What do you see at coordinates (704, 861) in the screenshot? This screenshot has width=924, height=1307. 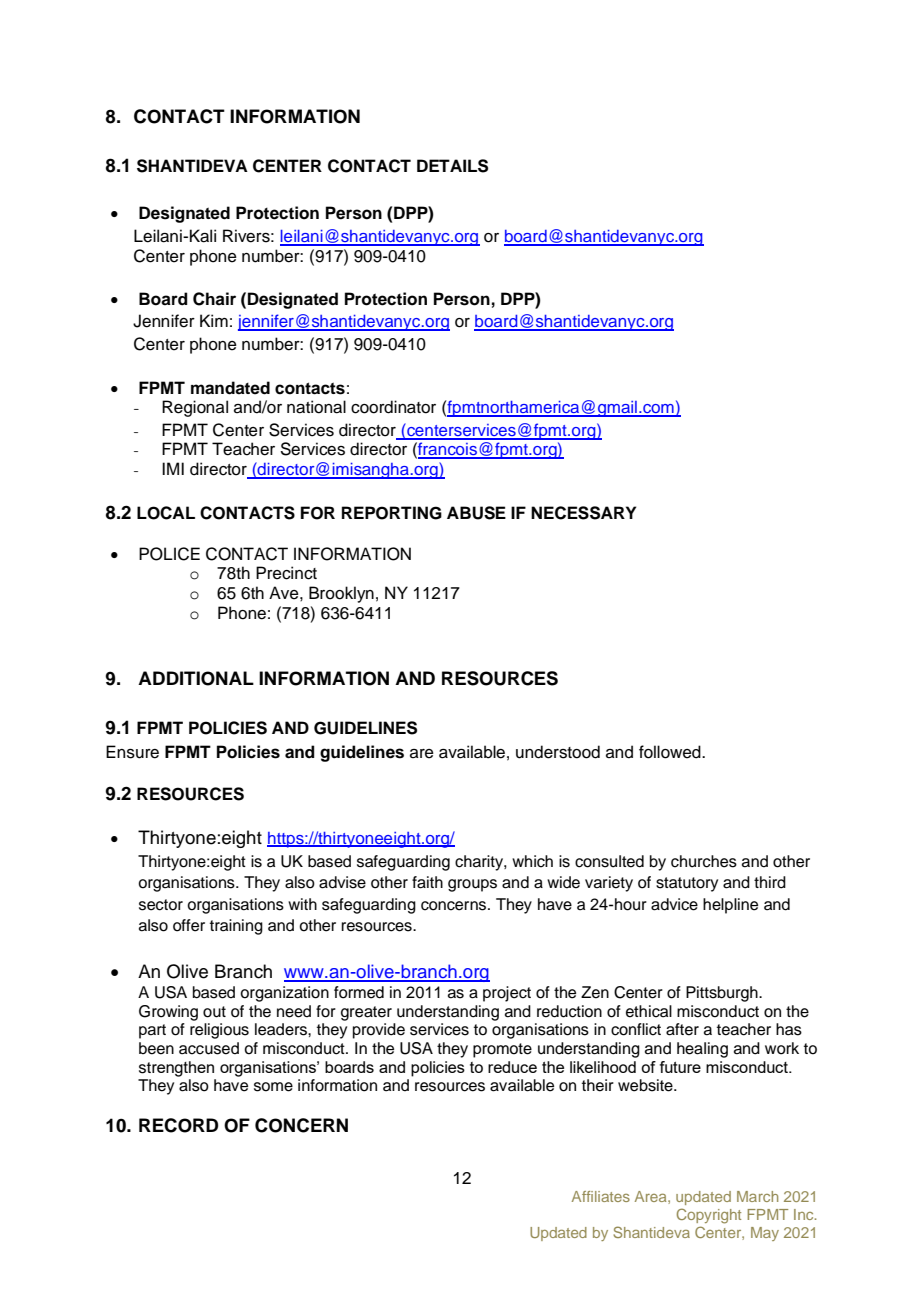 I see `churches` at bounding box center [704, 861].
